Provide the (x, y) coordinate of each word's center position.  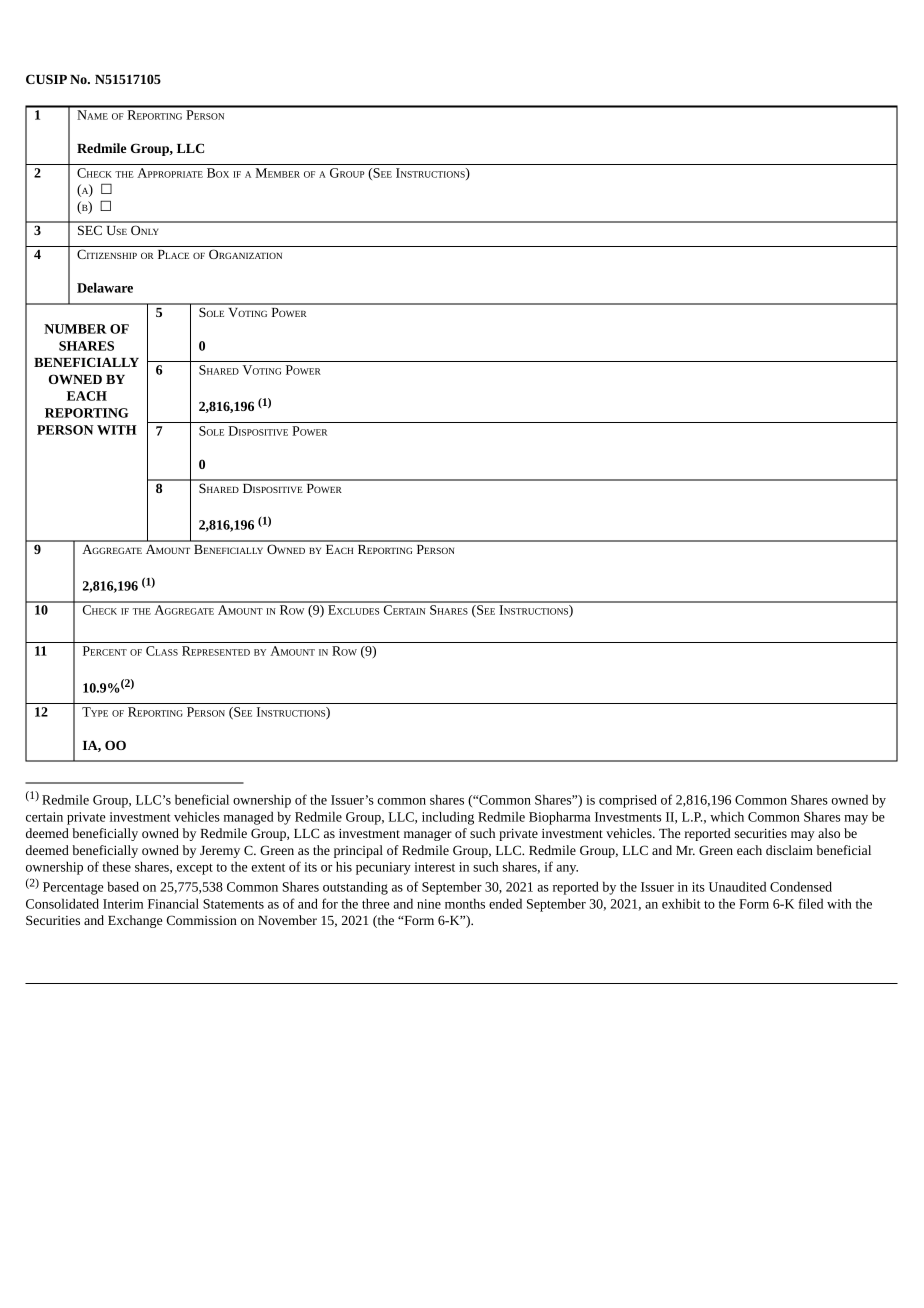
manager (428, 836)
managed (249, 818)
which (727, 816)
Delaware (105, 287)
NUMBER (75, 329)
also (829, 833)
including (448, 818)
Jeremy (220, 852)
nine (429, 904)
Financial (173, 903)
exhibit (681, 903)
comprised (628, 801)
